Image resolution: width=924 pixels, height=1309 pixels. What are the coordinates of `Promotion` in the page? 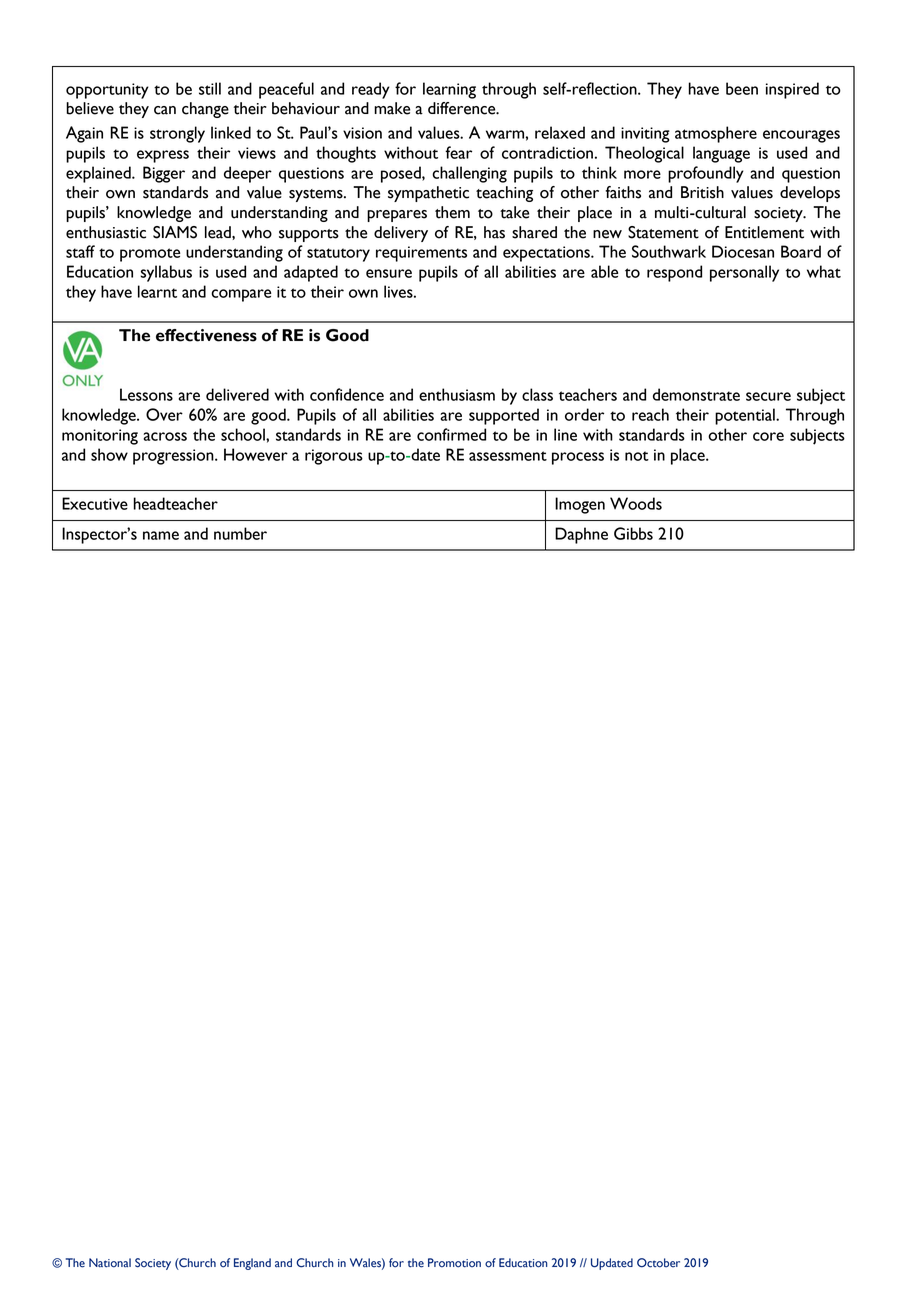 It's located at (454, 1263).
